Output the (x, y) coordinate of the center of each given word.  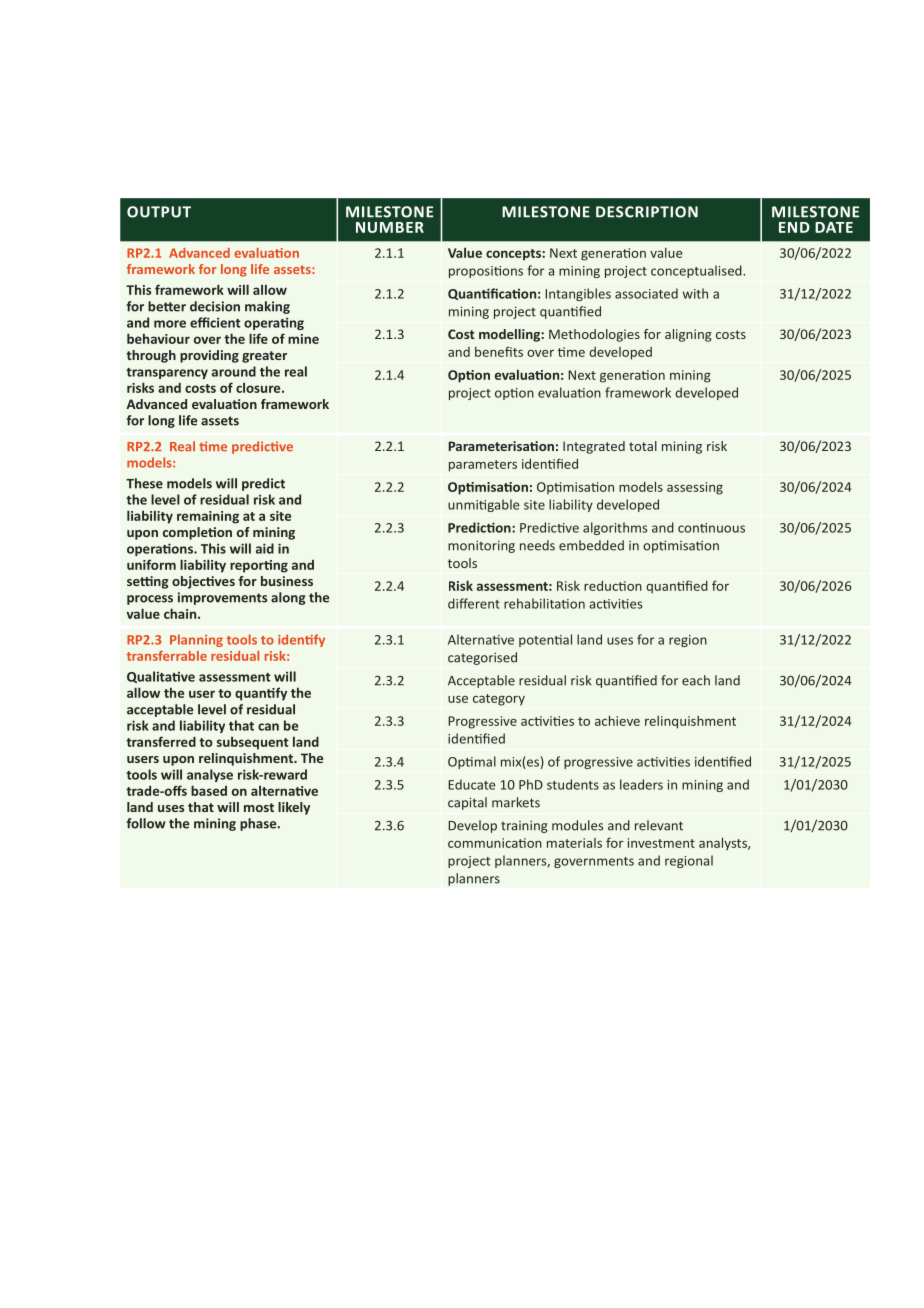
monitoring (481, 546)
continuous (711, 528)
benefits (499, 351)
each (696, 680)
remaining (208, 517)
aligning (688, 335)
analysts (724, 844)
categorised (482, 658)
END (794, 227)
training (524, 827)
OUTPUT (159, 212)
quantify (261, 694)
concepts (514, 255)
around (234, 371)
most (259, 807)
